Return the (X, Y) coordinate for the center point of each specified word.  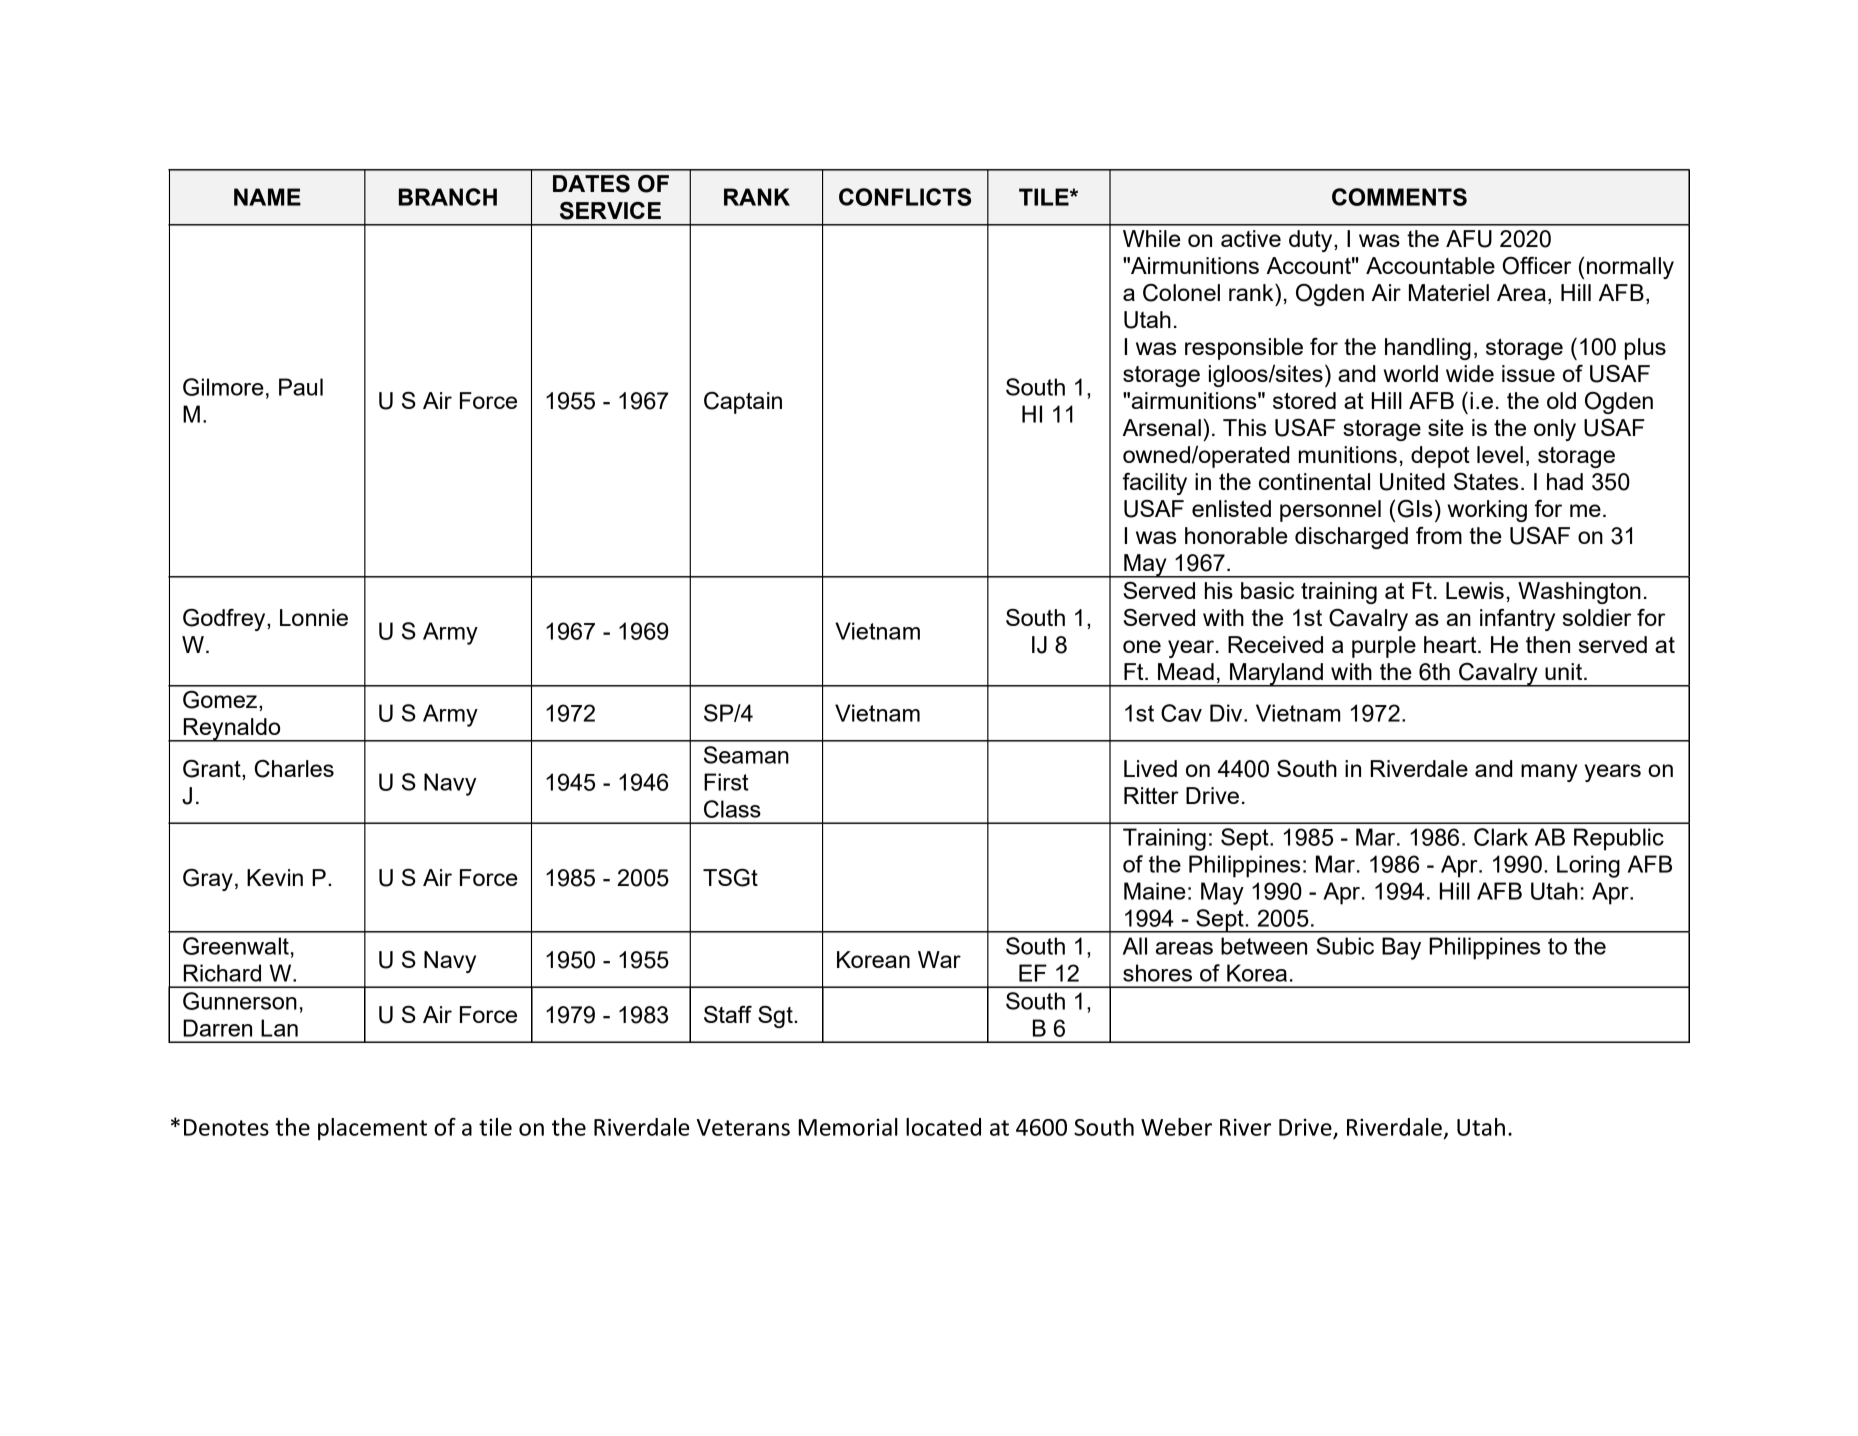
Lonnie (314, 617)
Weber (1176, 1127)
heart (1451, 644)
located (943, 1127)
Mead (1186, 671)
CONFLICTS (905, 197)
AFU (1469, 239)
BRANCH (448, 197)
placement (372, 1129)
